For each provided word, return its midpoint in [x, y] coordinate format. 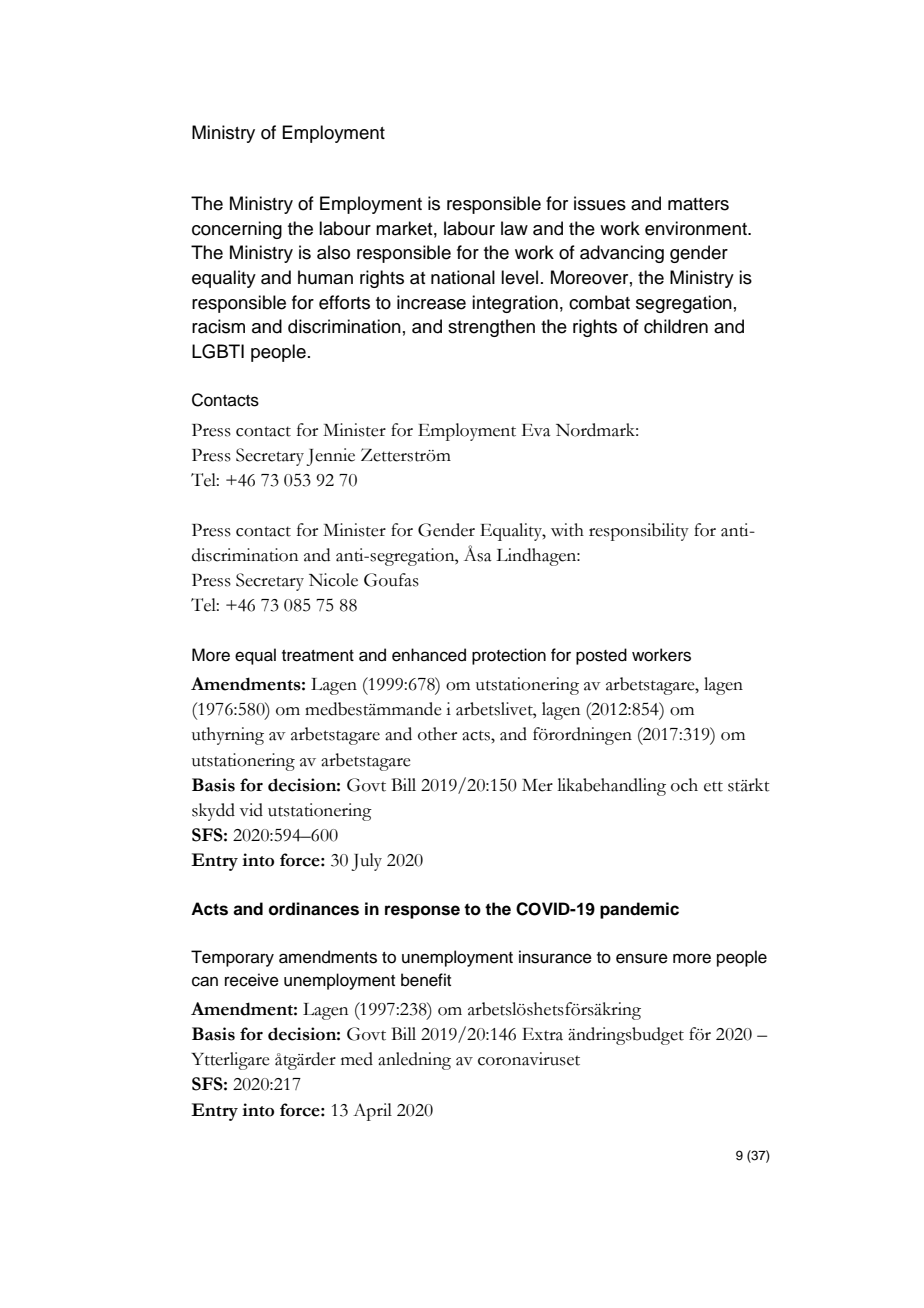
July [366, 862]
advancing [622, 254]
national [463, 277]
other [437, 734]
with [567, 530]
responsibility [639, 532]
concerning [237, 230]
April [372, 1112]
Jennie [330, 457]
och [684, 785]
